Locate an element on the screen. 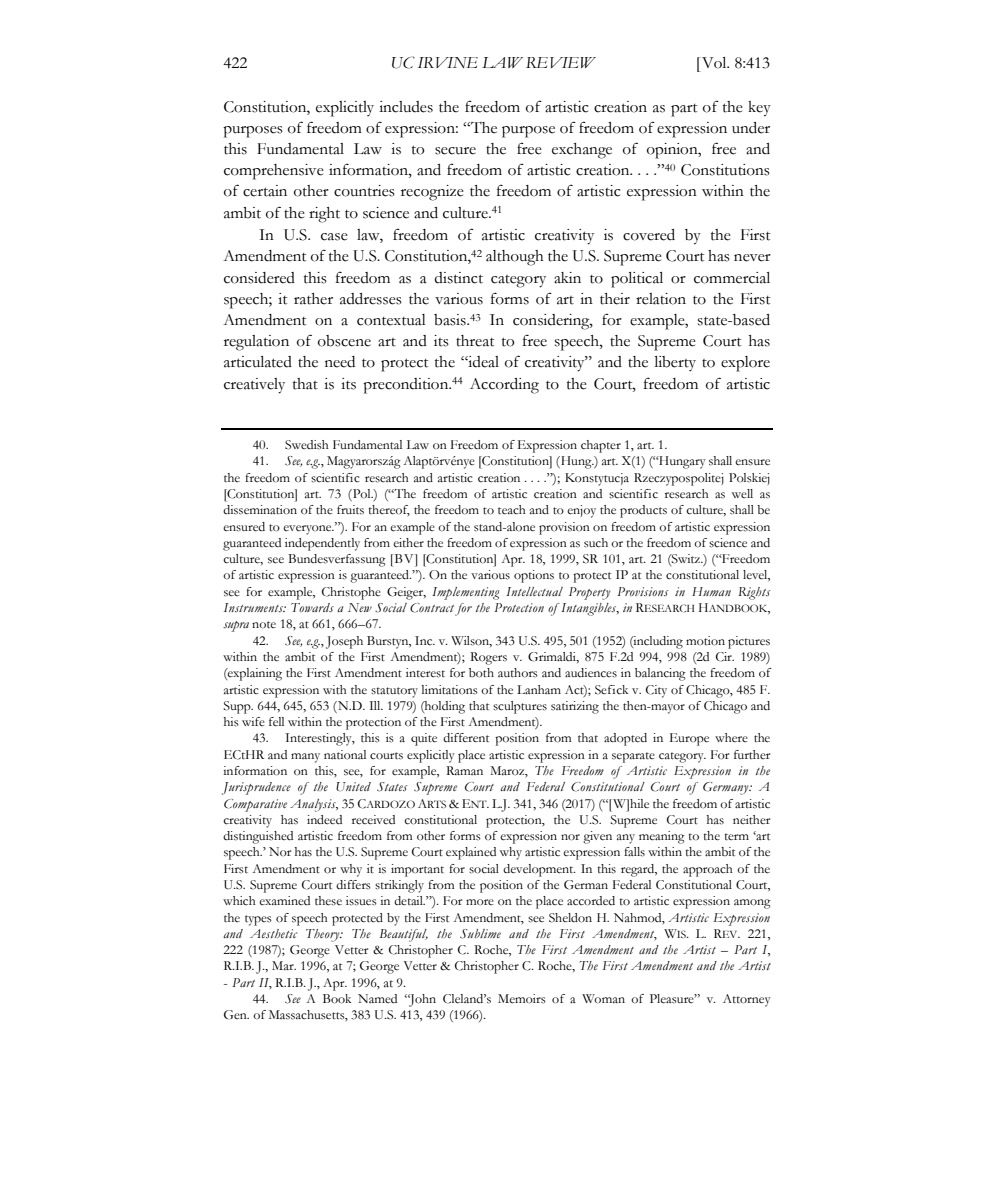 This screenshot has height=1204, width=995. threat is located at coordinates (475, 341).
